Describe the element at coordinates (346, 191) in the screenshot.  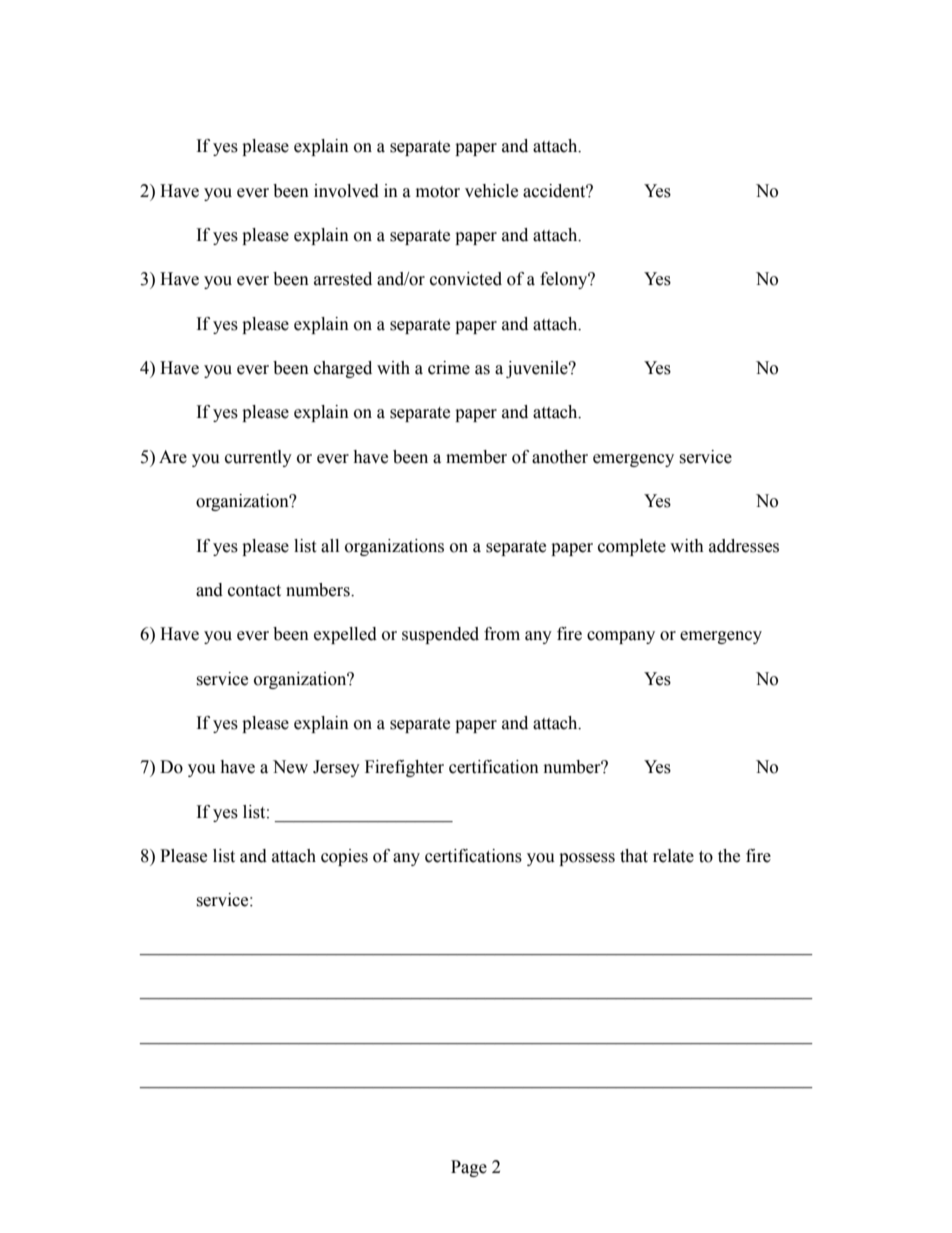
I see `involved` at that location.
